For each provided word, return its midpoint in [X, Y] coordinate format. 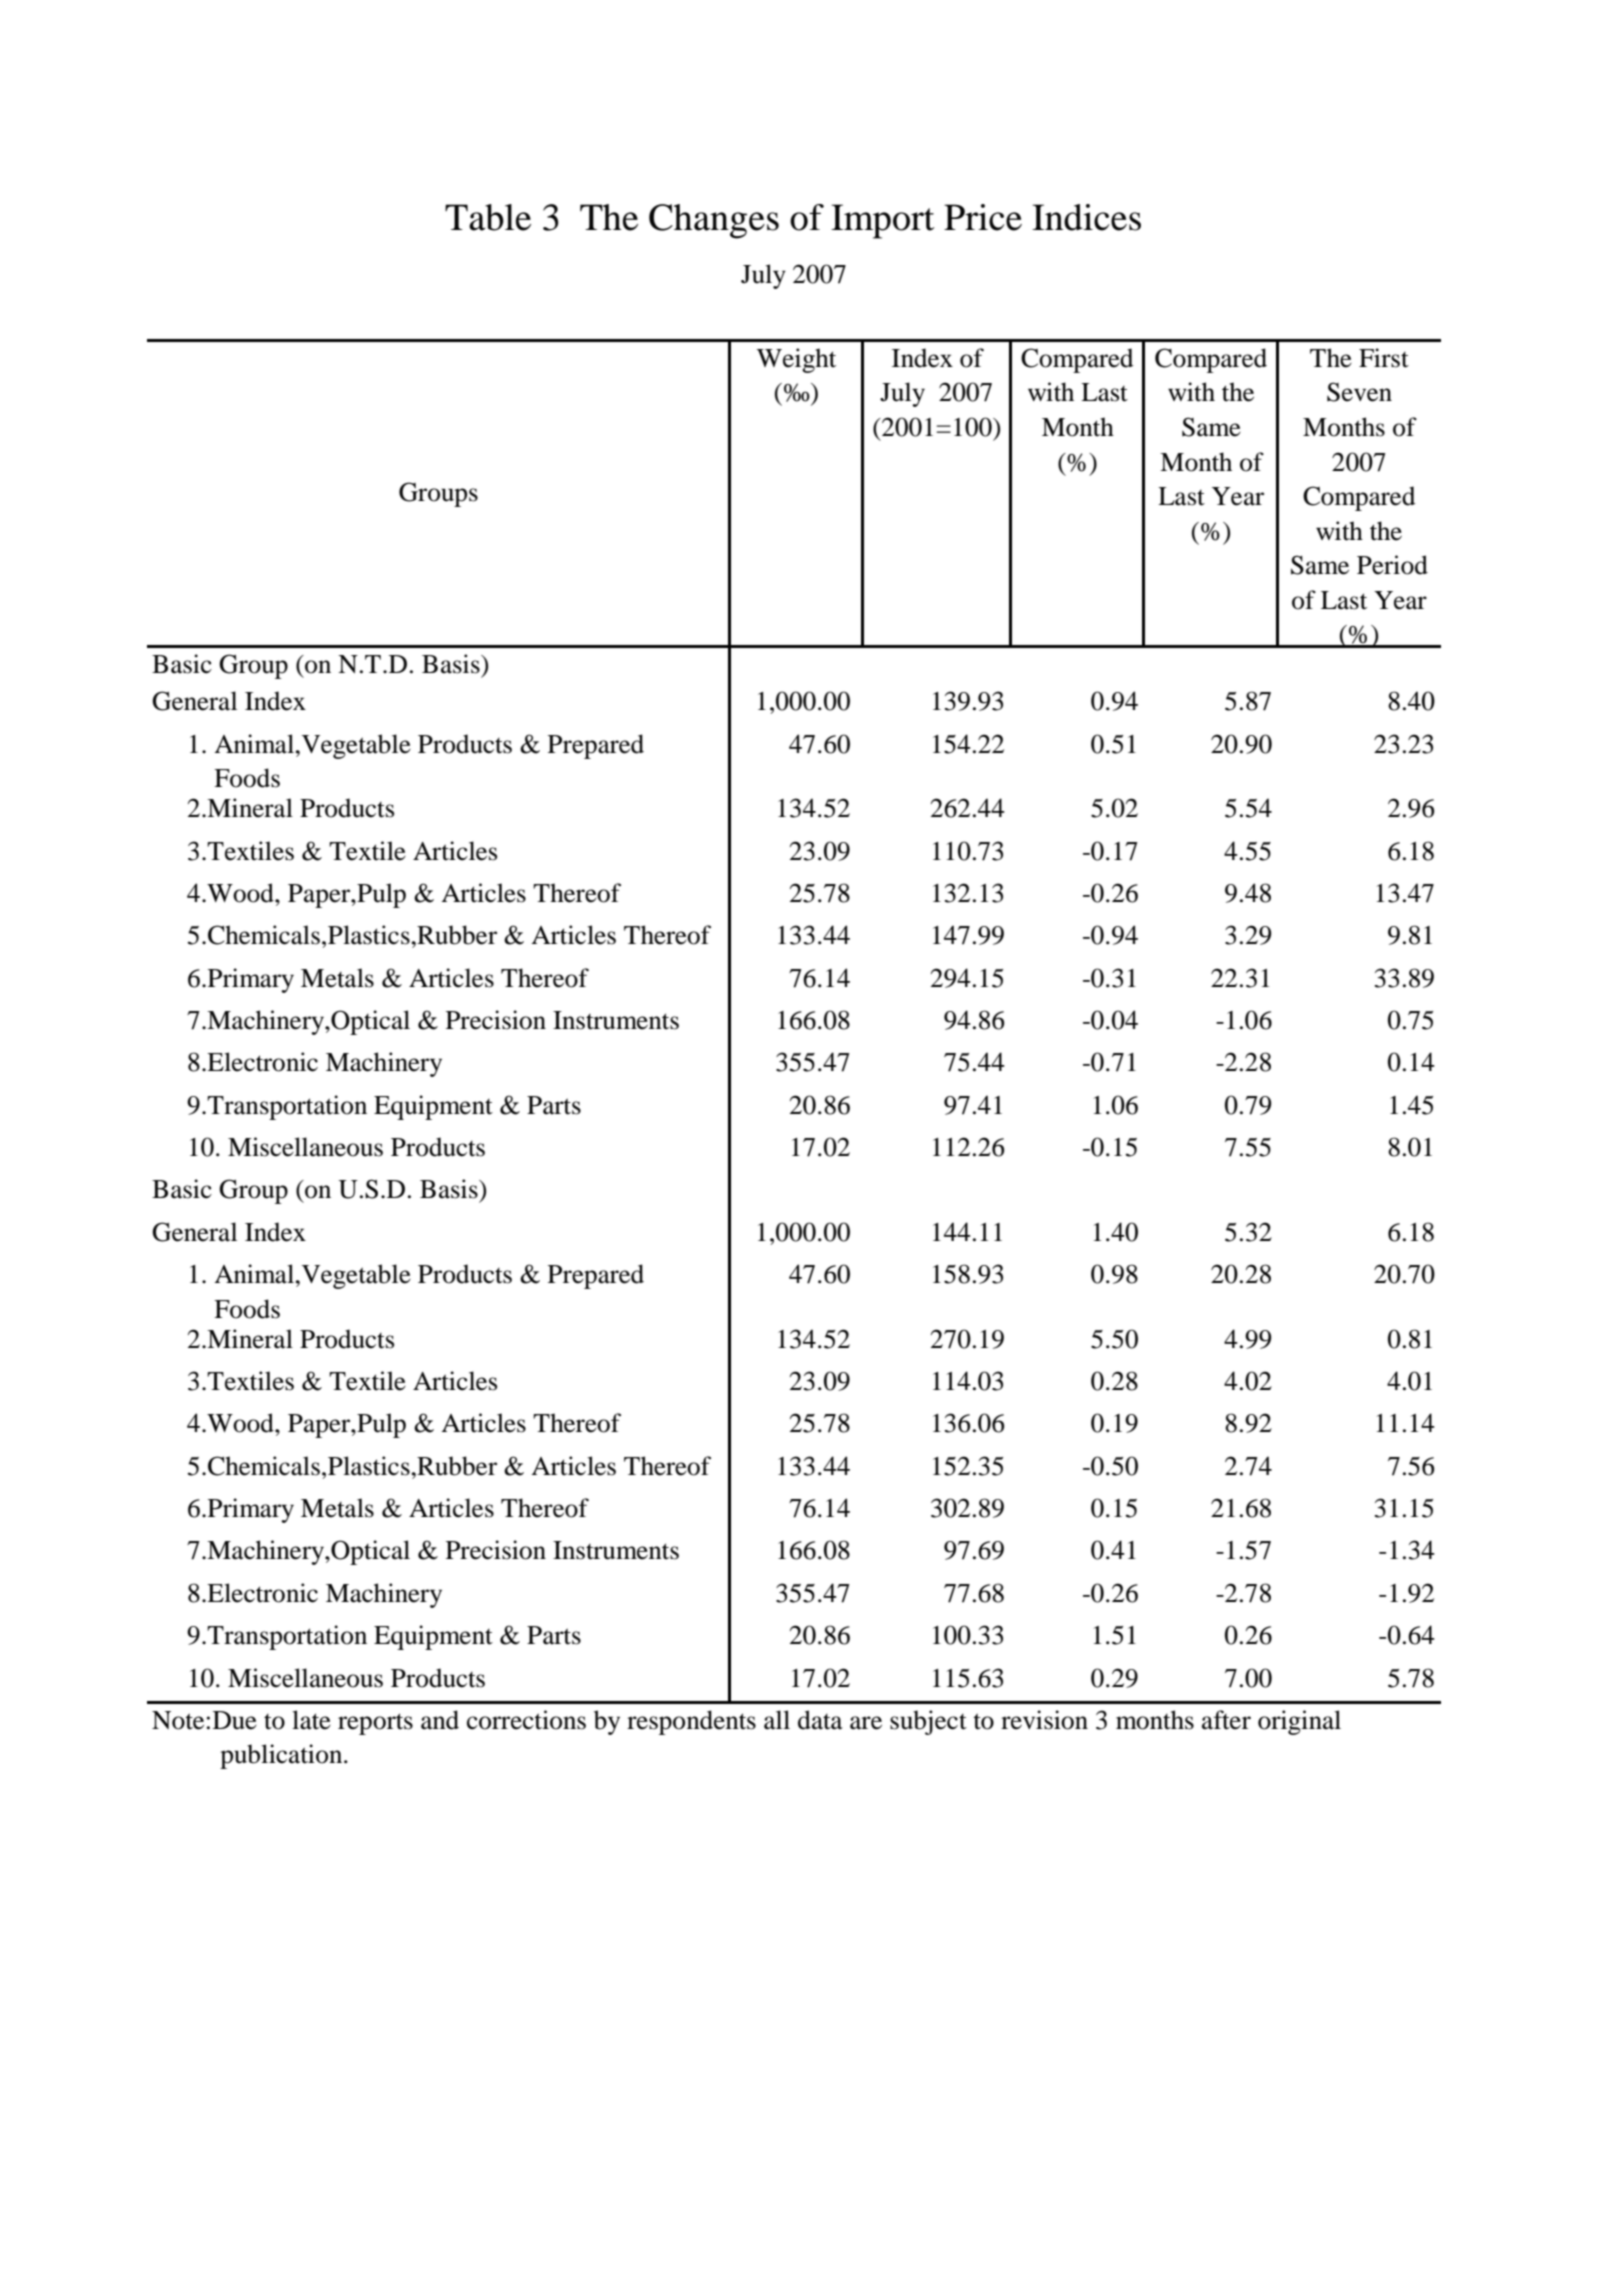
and [440, 1720]
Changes [714, 221]
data [820, 1720]
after [1226, 1720]
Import [883, 221]
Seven [1359, 392]
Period [1392, 565]
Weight [796, 360]
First [1384, 358]
